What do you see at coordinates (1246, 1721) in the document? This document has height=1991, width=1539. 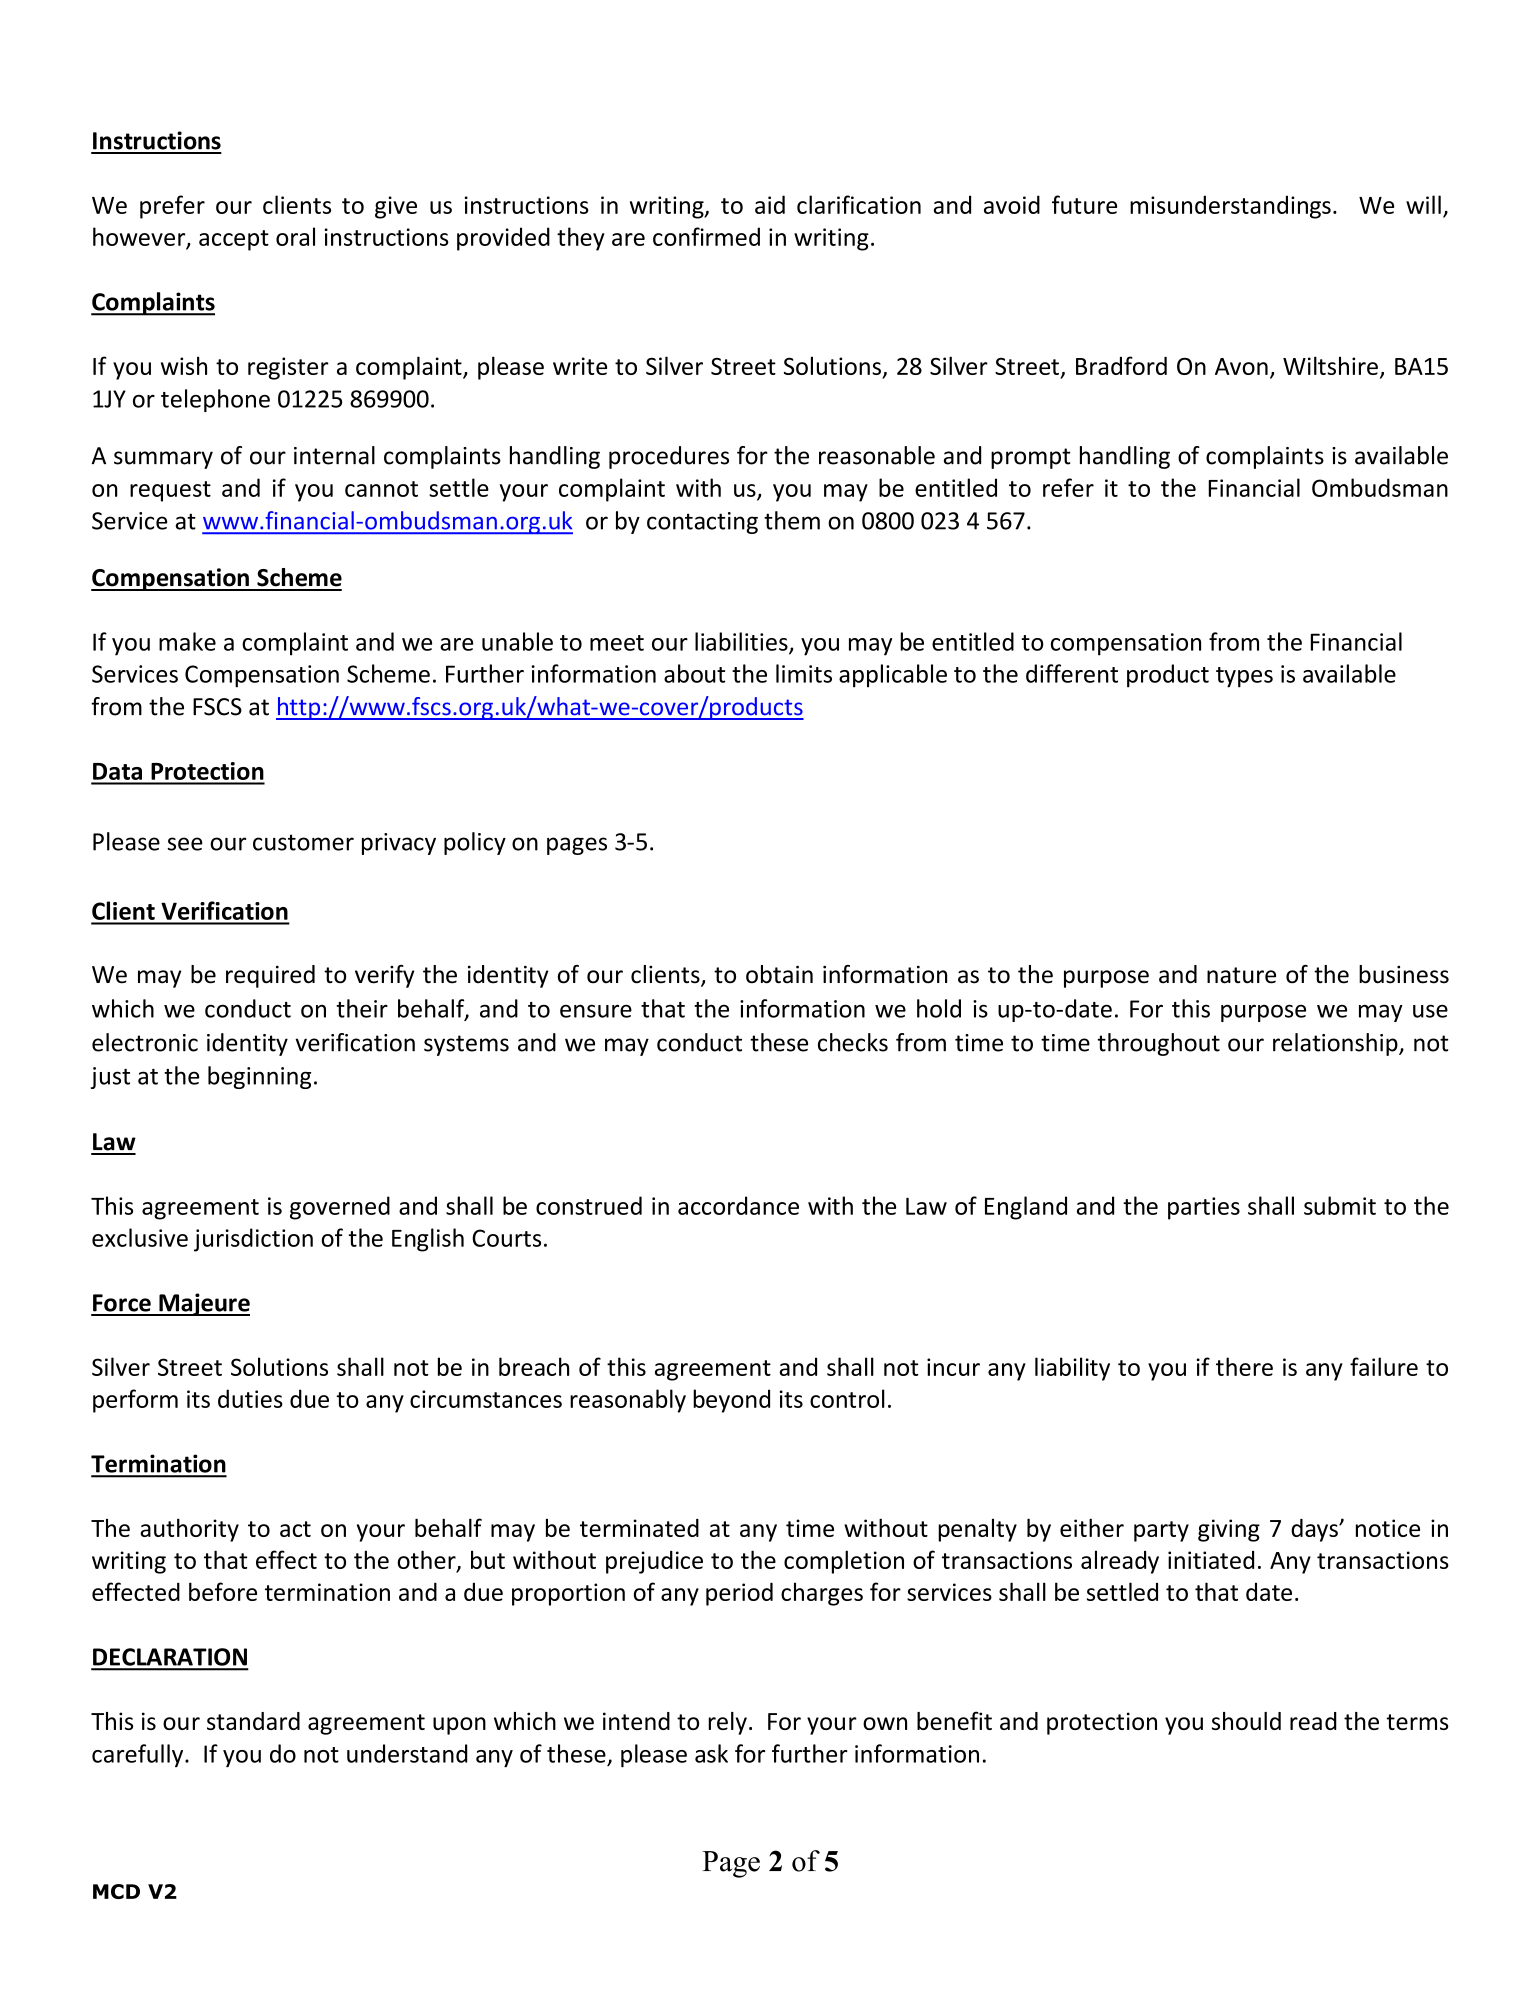 I see `should` at bounding box center [1246, 1721].
